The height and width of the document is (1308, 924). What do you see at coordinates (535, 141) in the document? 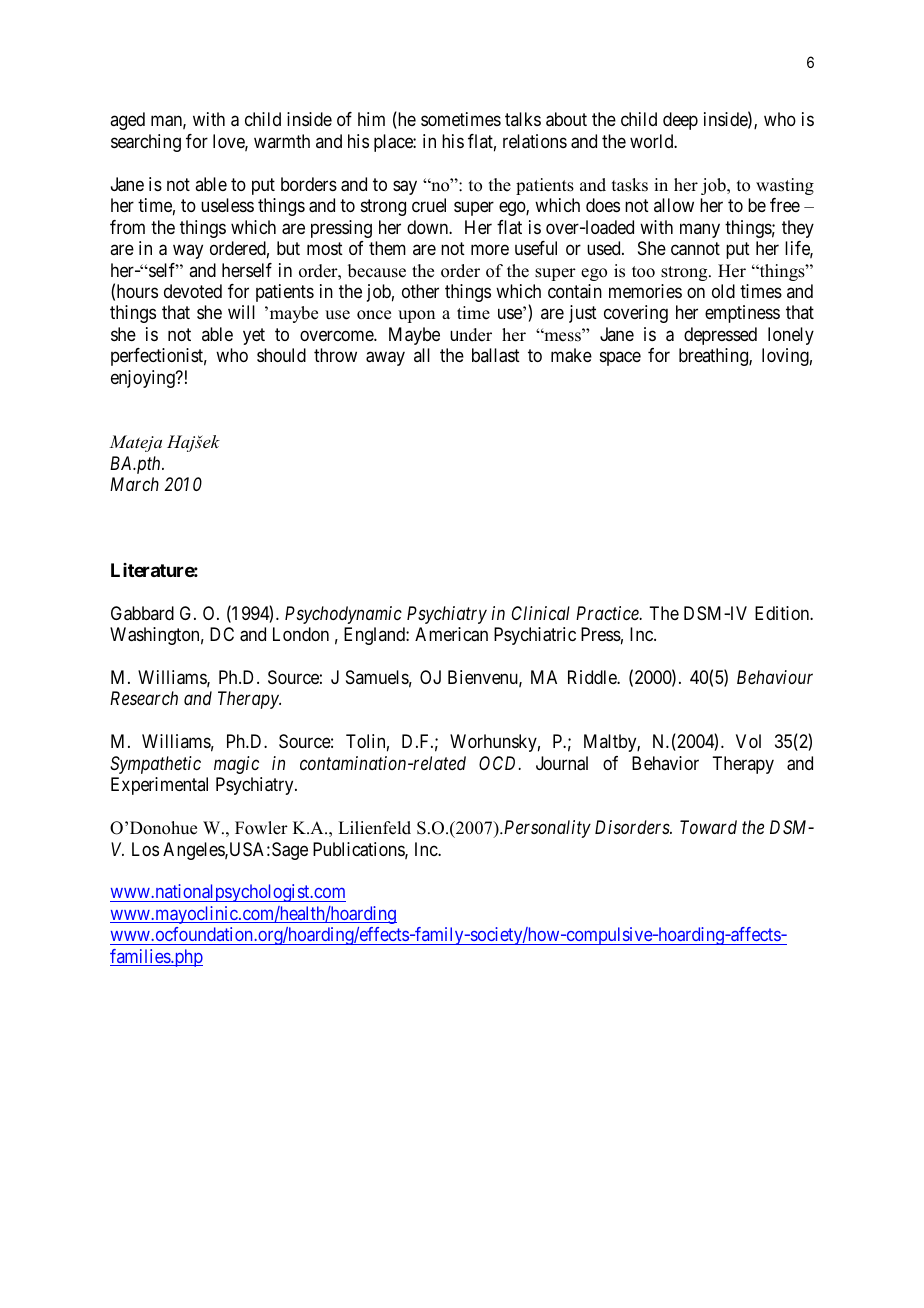
I see `relations` at bounding box center [535, 141].
